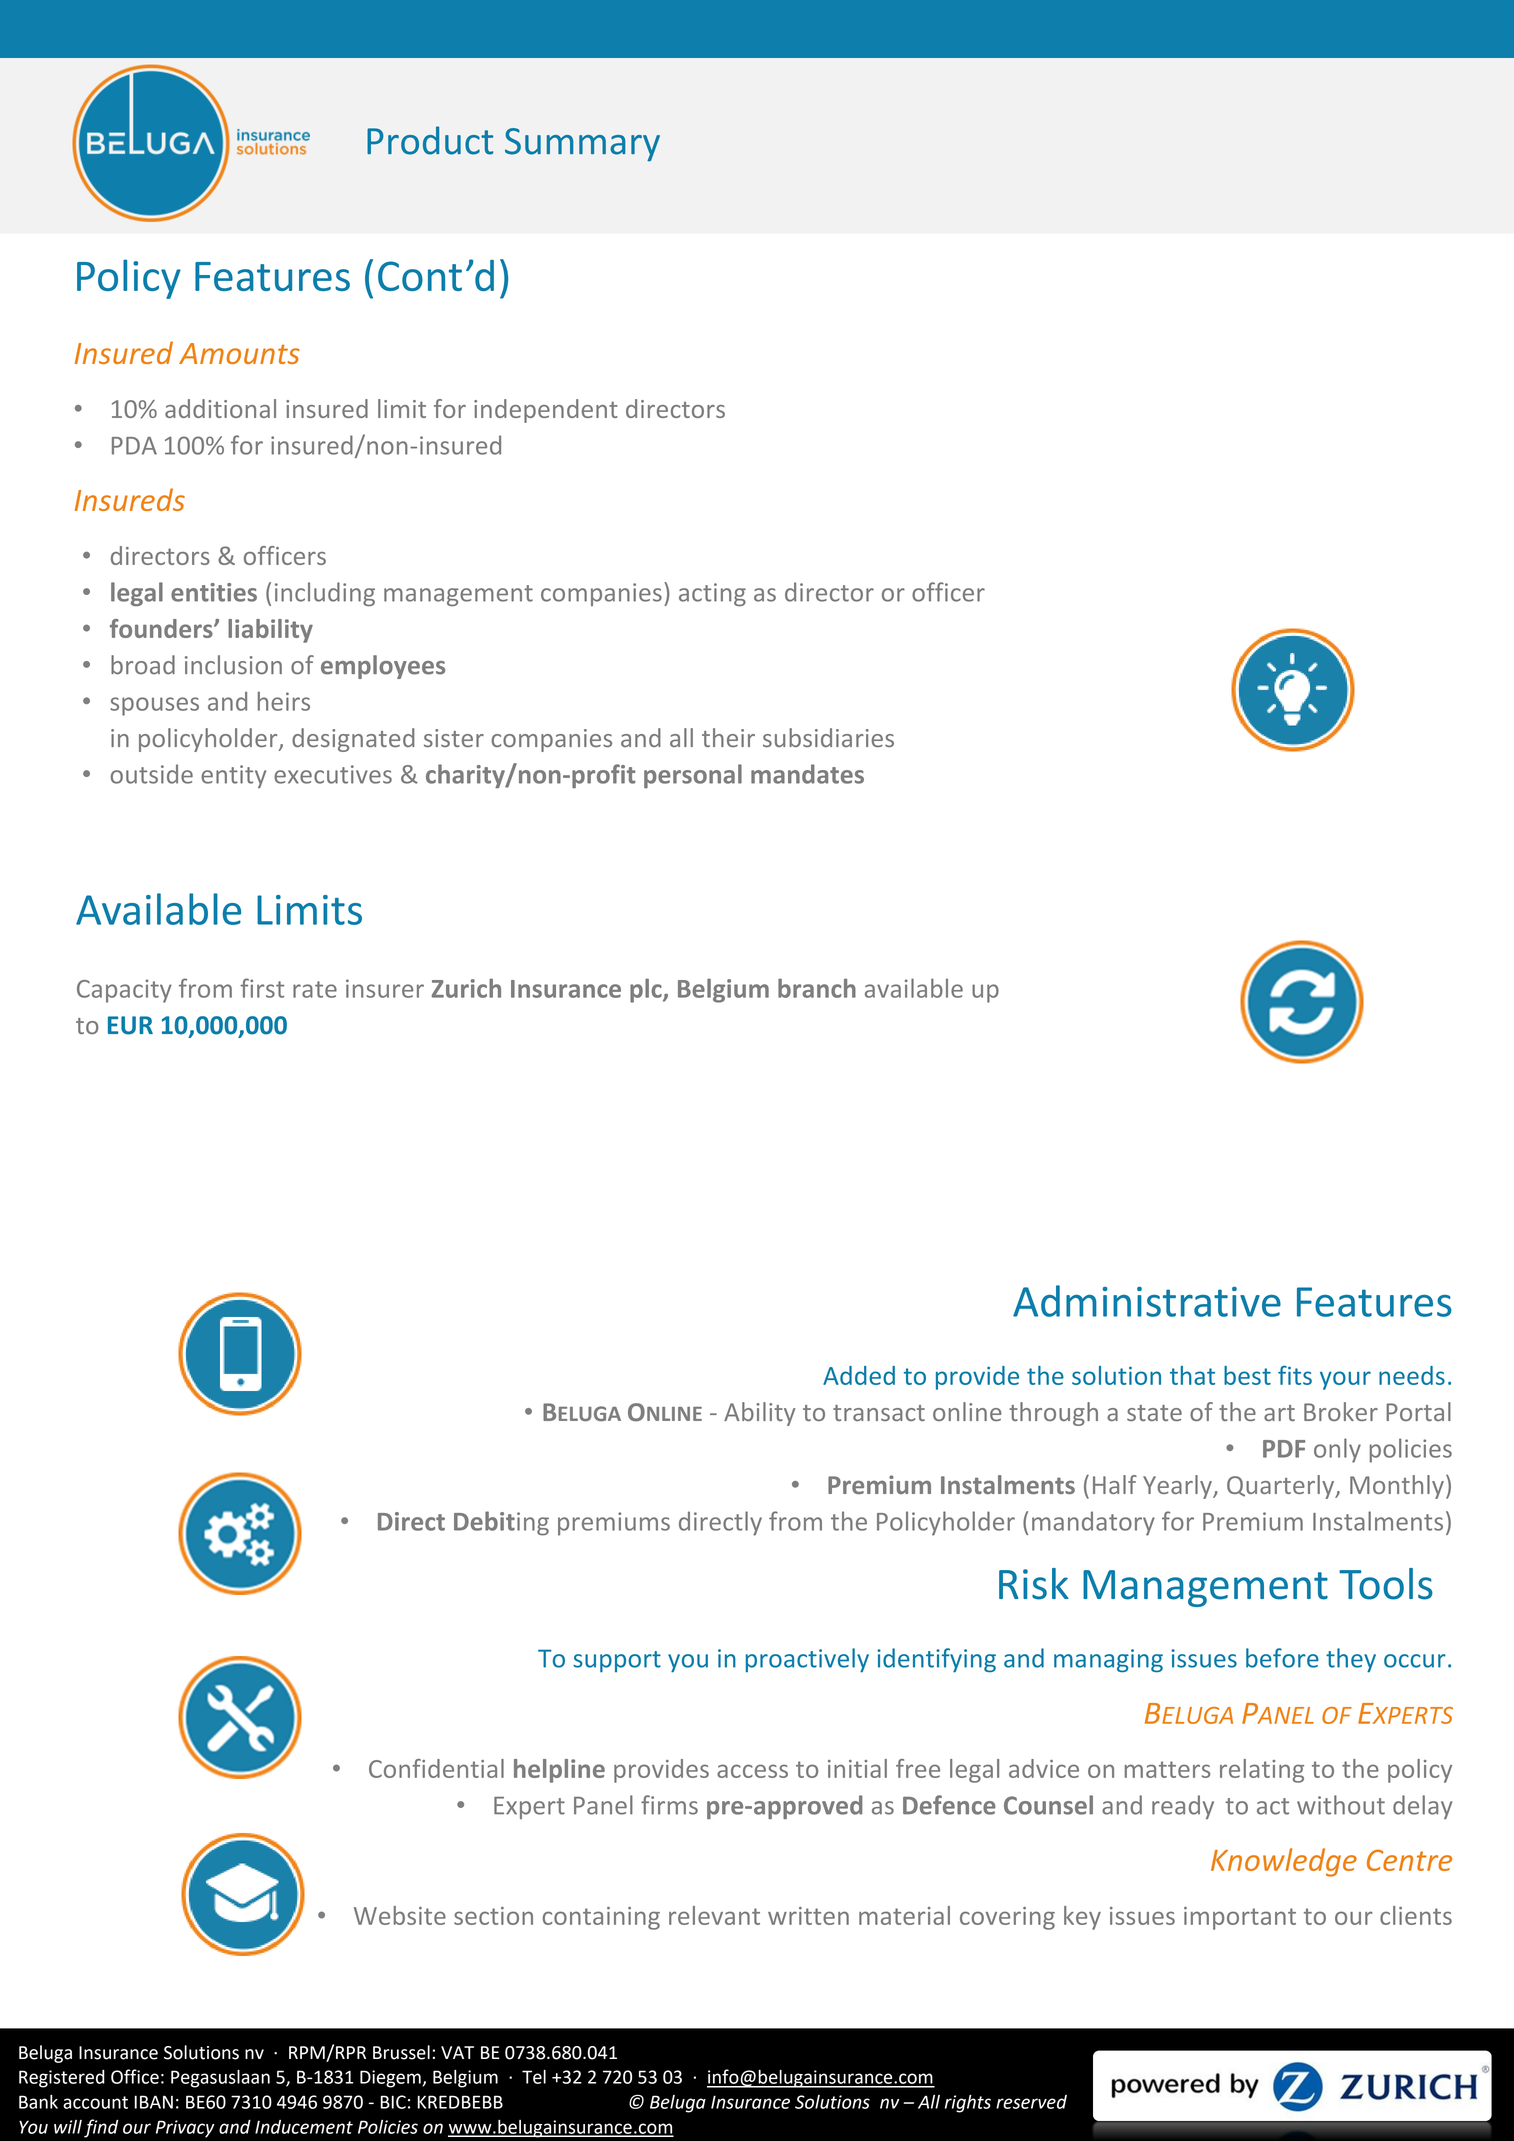 The height and width of the document is (2141, 1514). What do you see at coordinates (153, 2102) in the document?
I see `IBAN` at bounding box center [153, 2102].
